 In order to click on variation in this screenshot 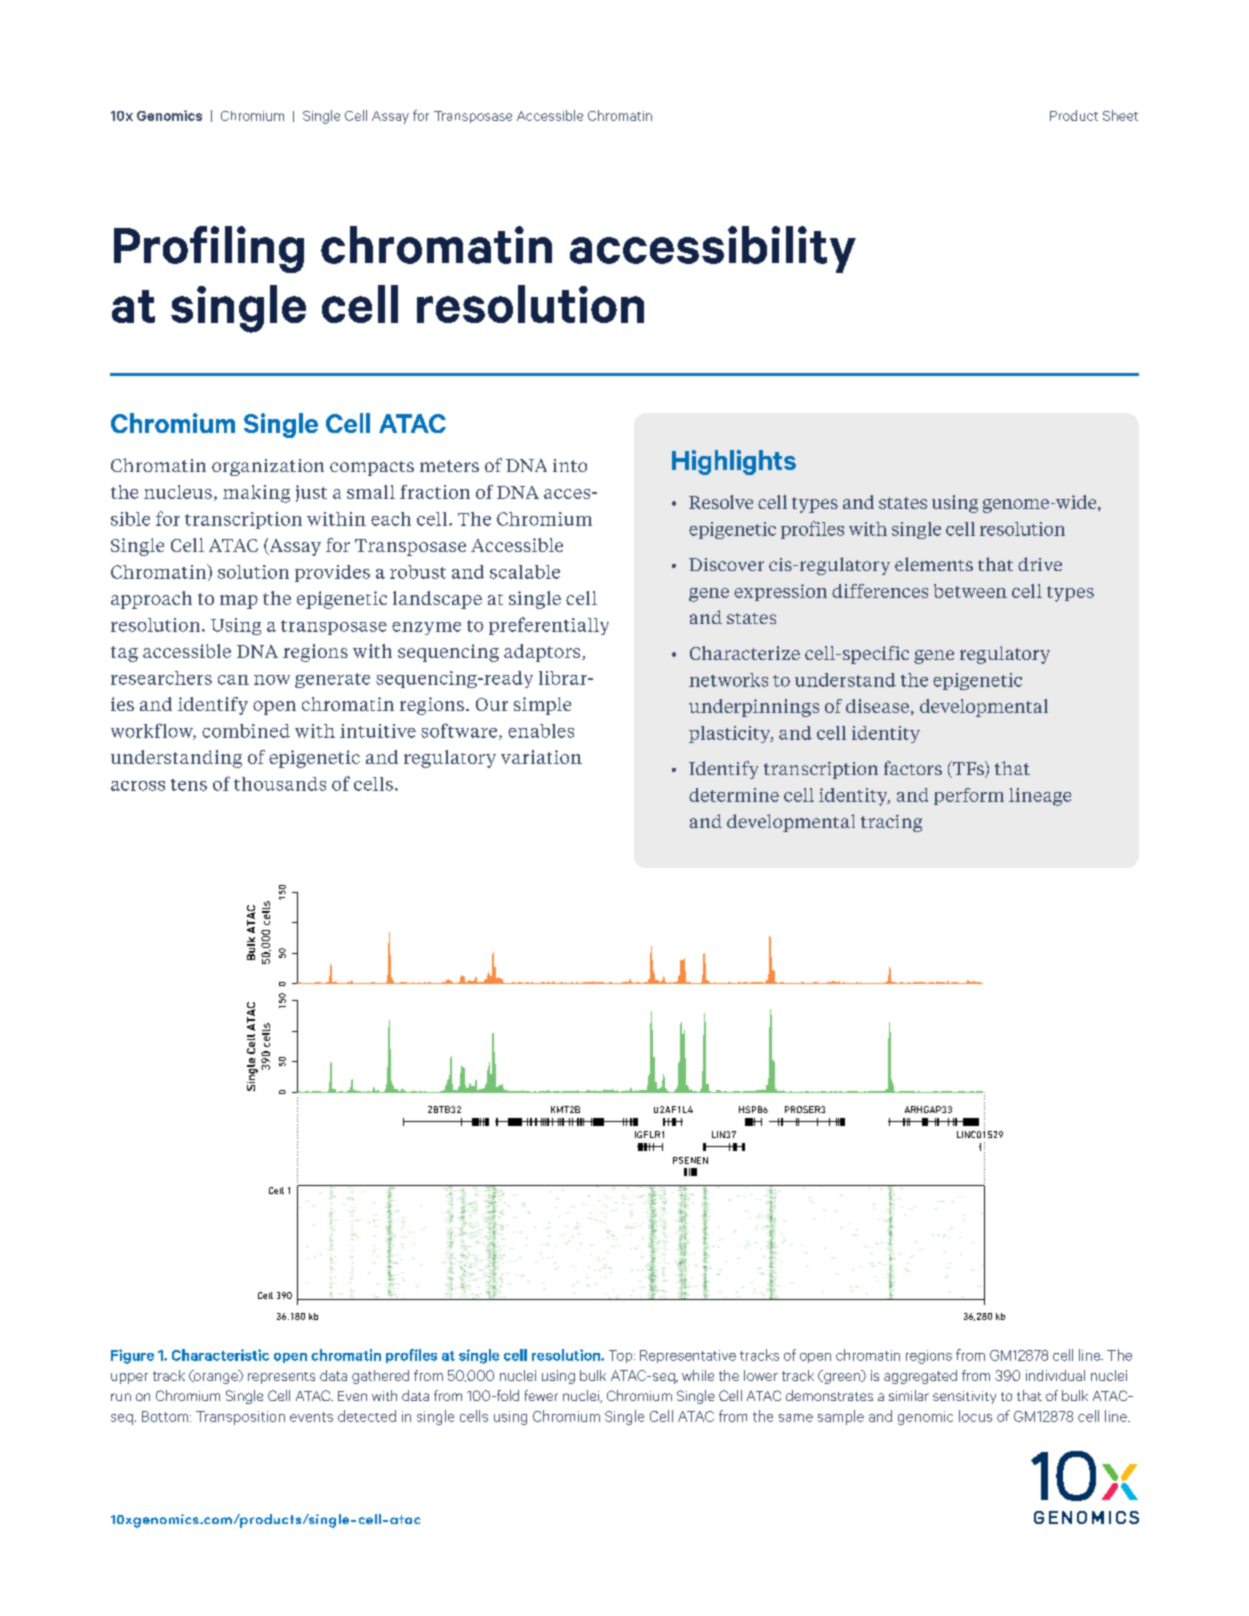, I will do `click(541, 757)`.
